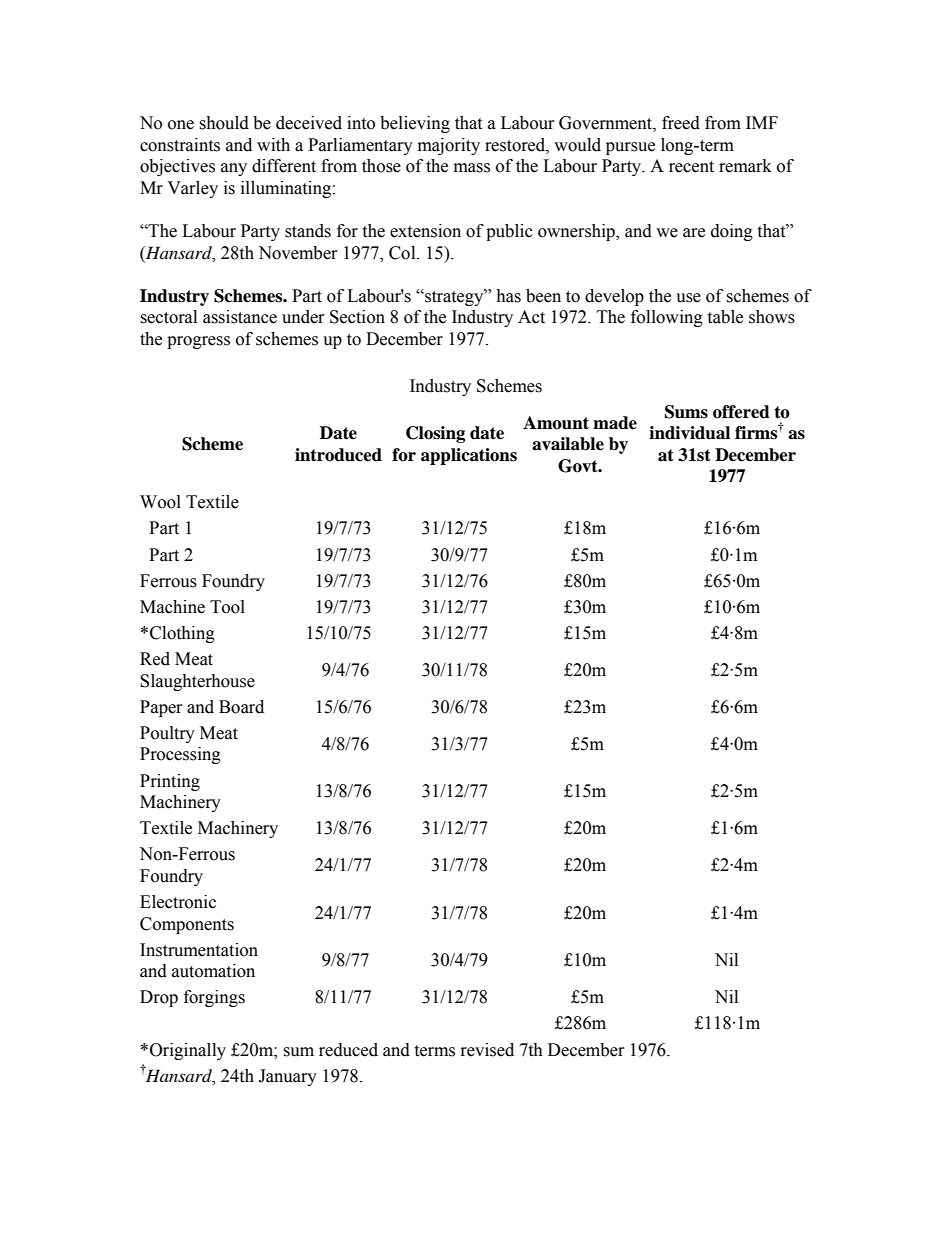 The image size is (952, 1233). I want to click on revised, so click(487, 1050).
